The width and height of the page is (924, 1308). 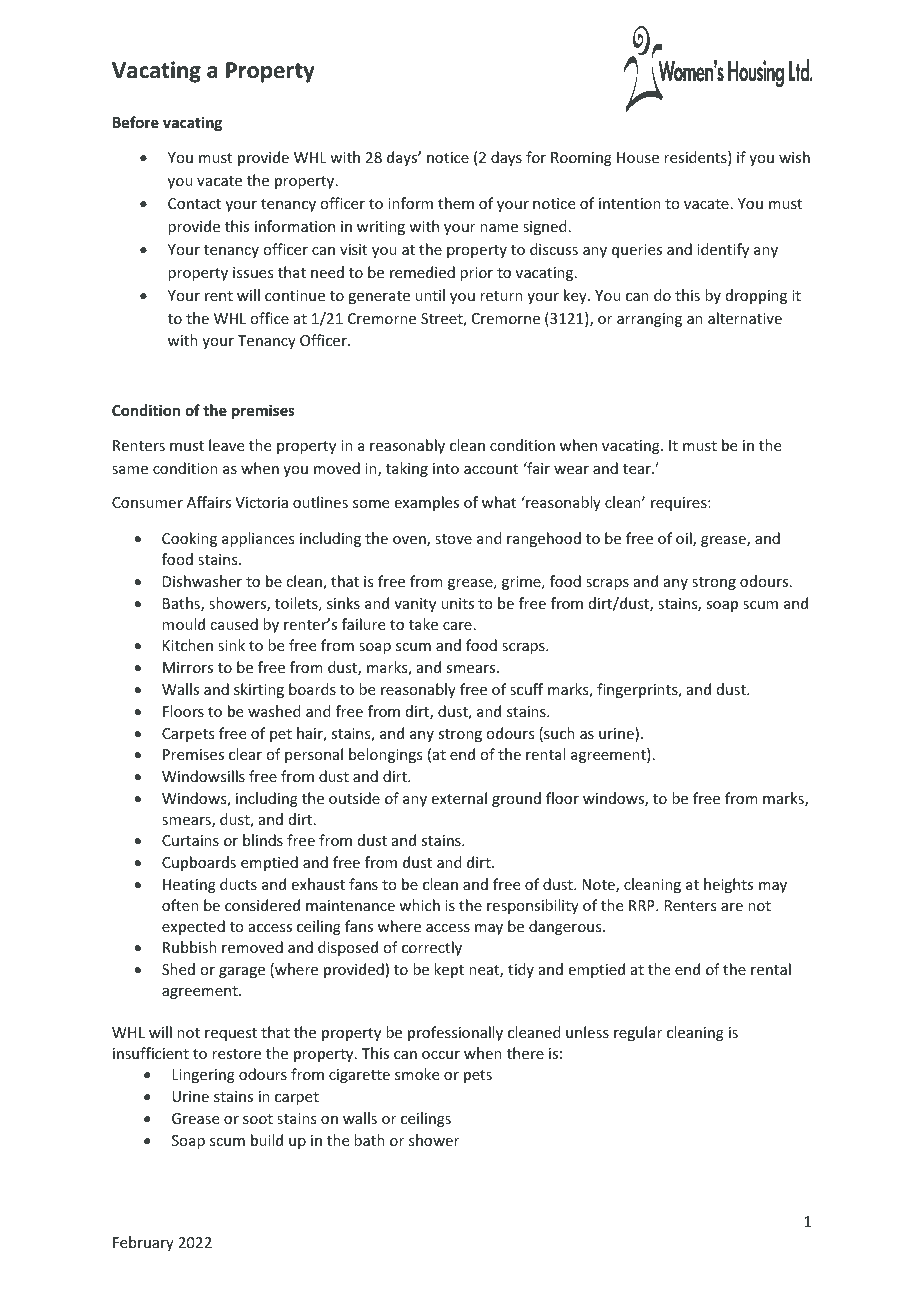 What do you see at coordinates (143, 1243) in the page?
I see `February` at bounding box center [143, 1243].
